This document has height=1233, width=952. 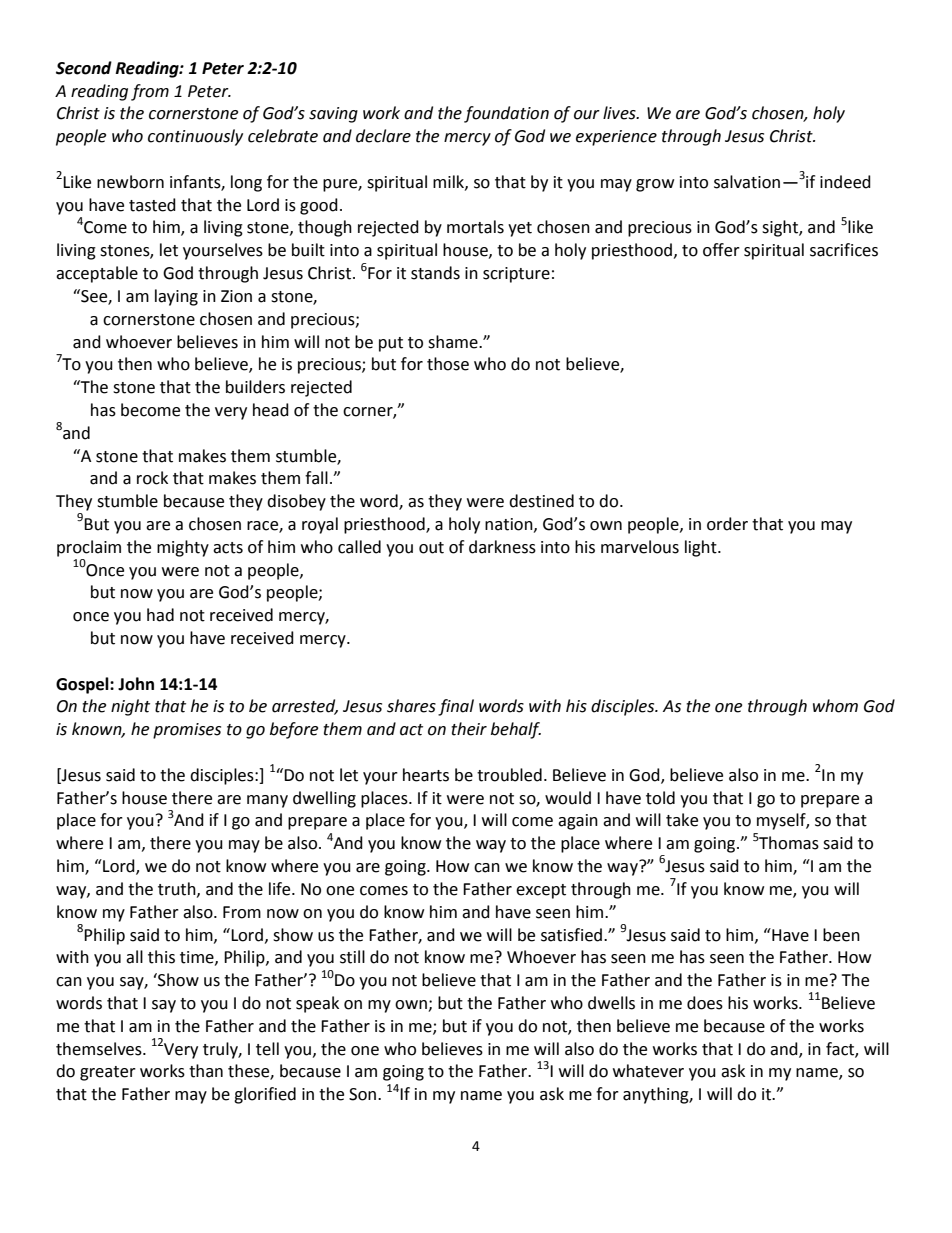 I want to click on than, so click(x=206, y=1071).
